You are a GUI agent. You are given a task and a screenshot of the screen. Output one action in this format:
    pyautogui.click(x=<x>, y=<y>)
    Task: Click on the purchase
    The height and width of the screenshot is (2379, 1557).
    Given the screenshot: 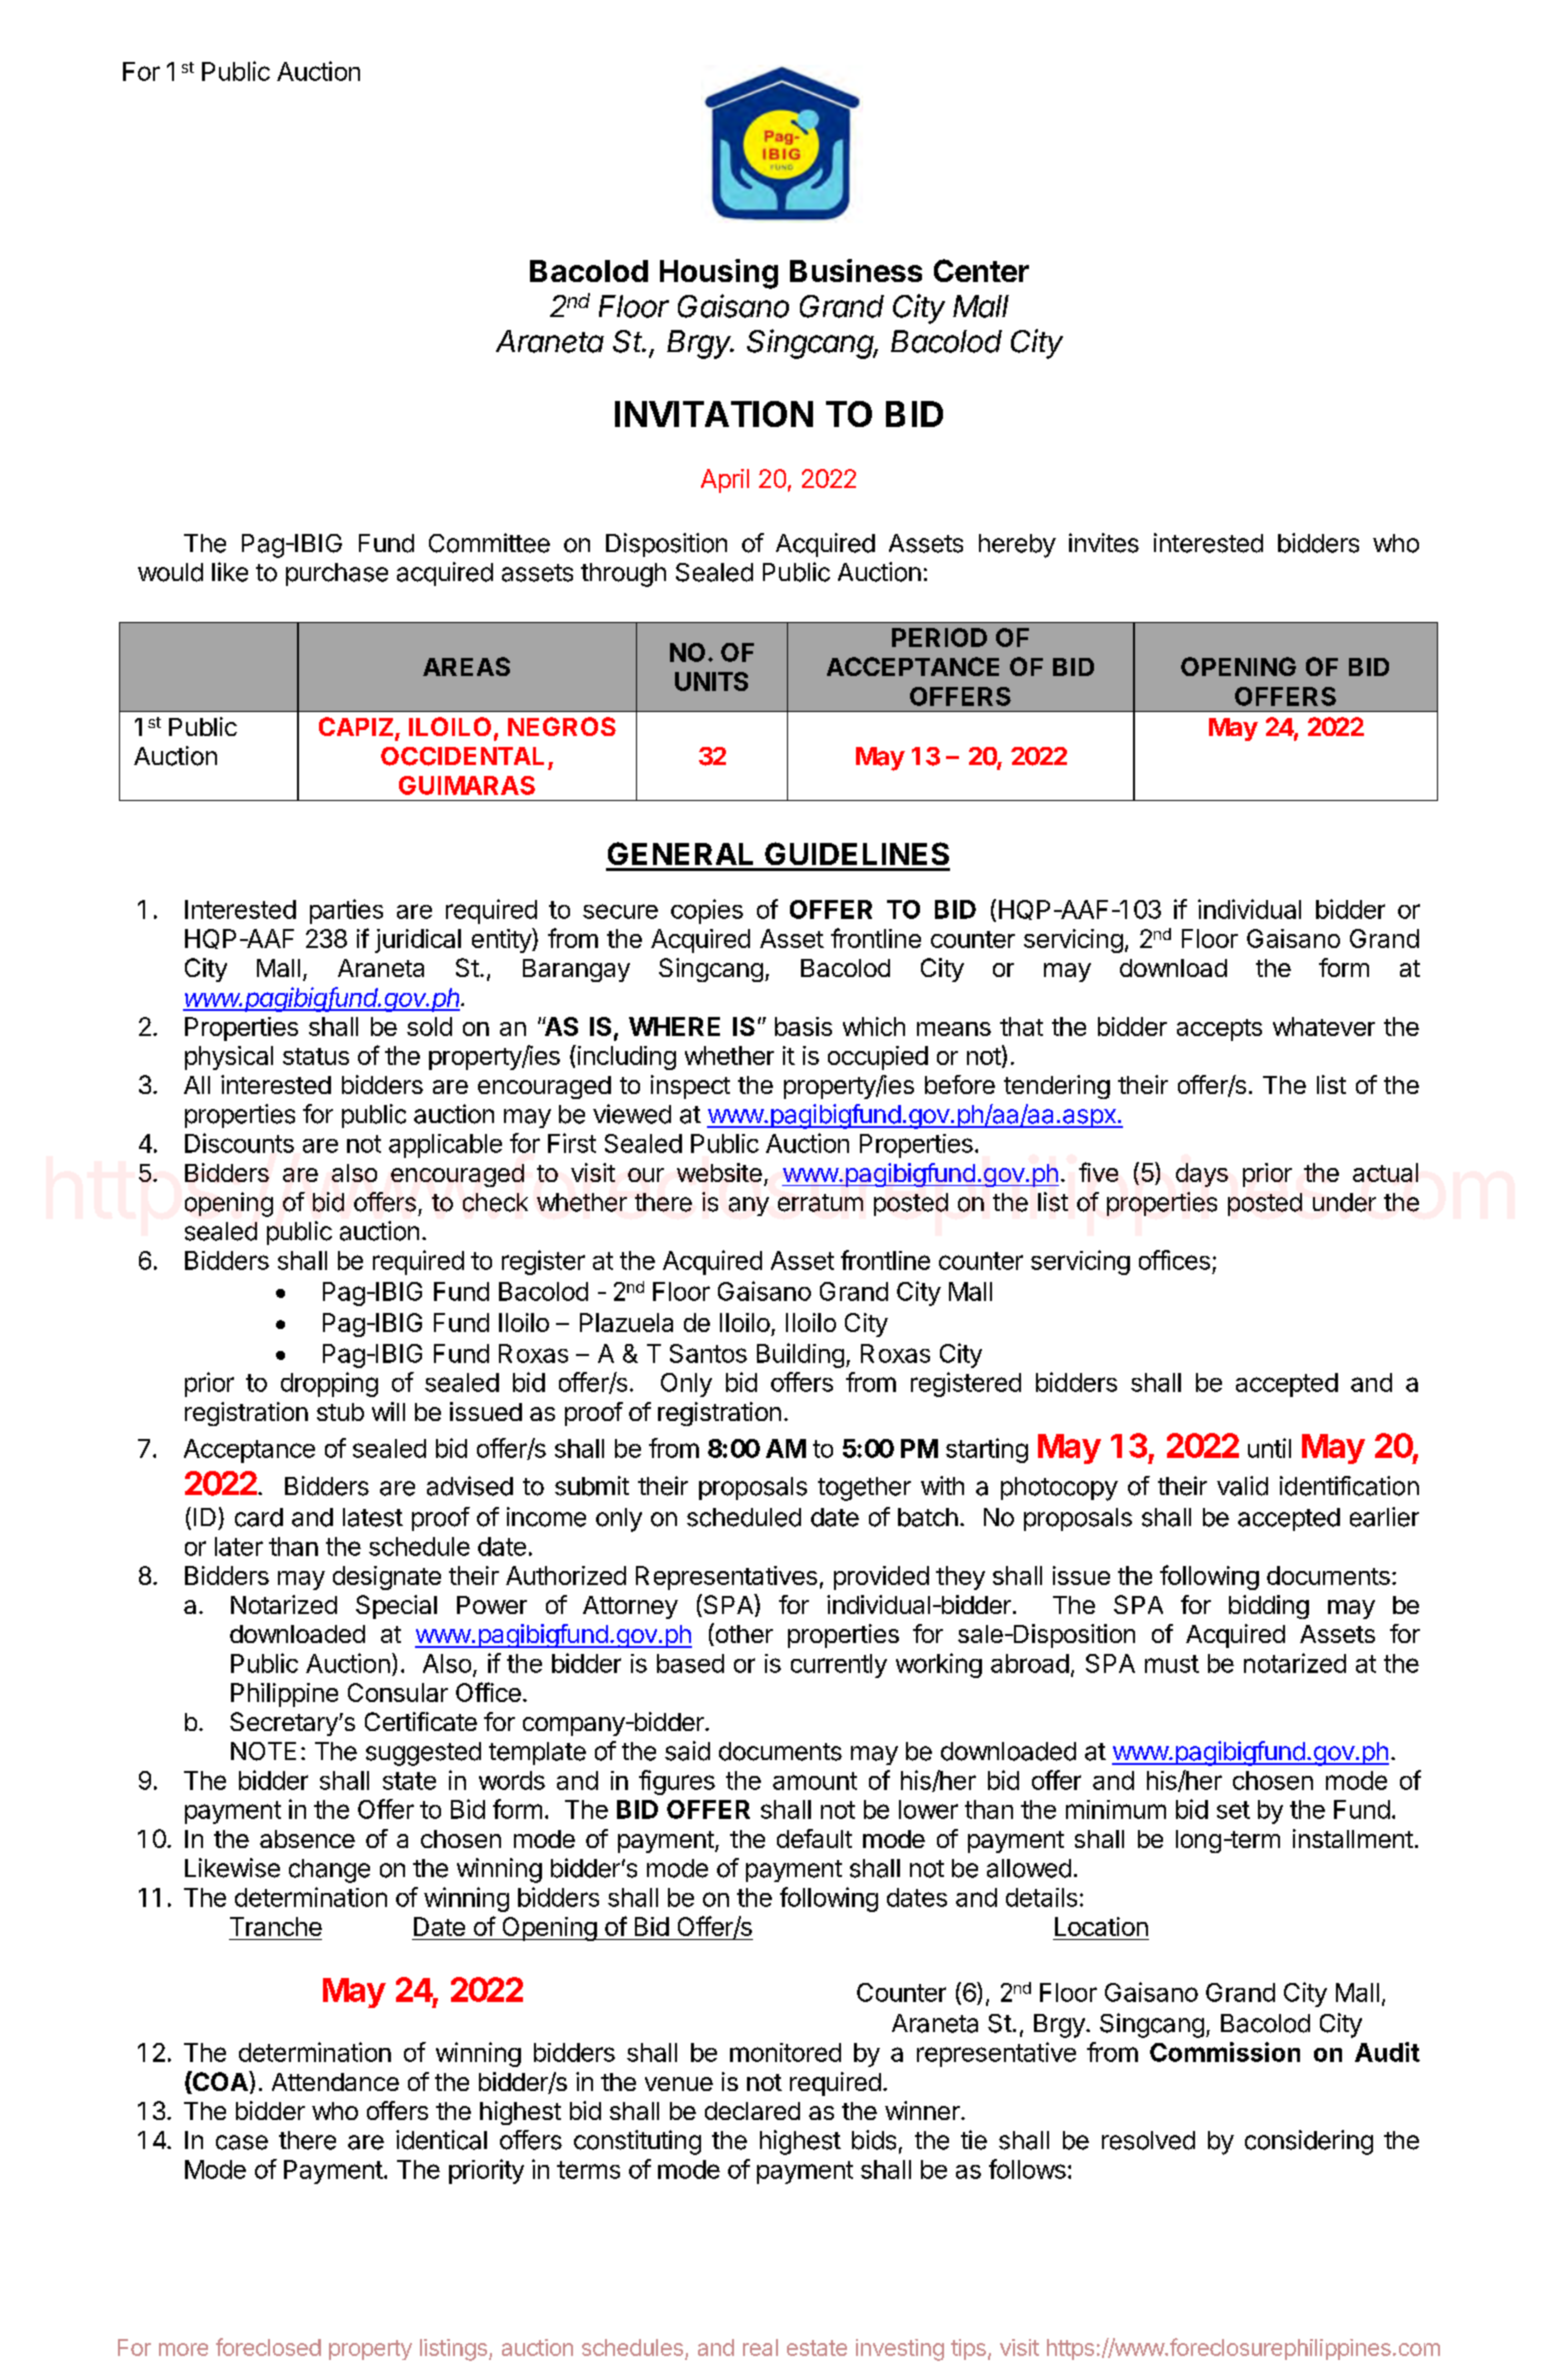 What is the action you would take?
    pyautogui.click(x=337, y=574)
